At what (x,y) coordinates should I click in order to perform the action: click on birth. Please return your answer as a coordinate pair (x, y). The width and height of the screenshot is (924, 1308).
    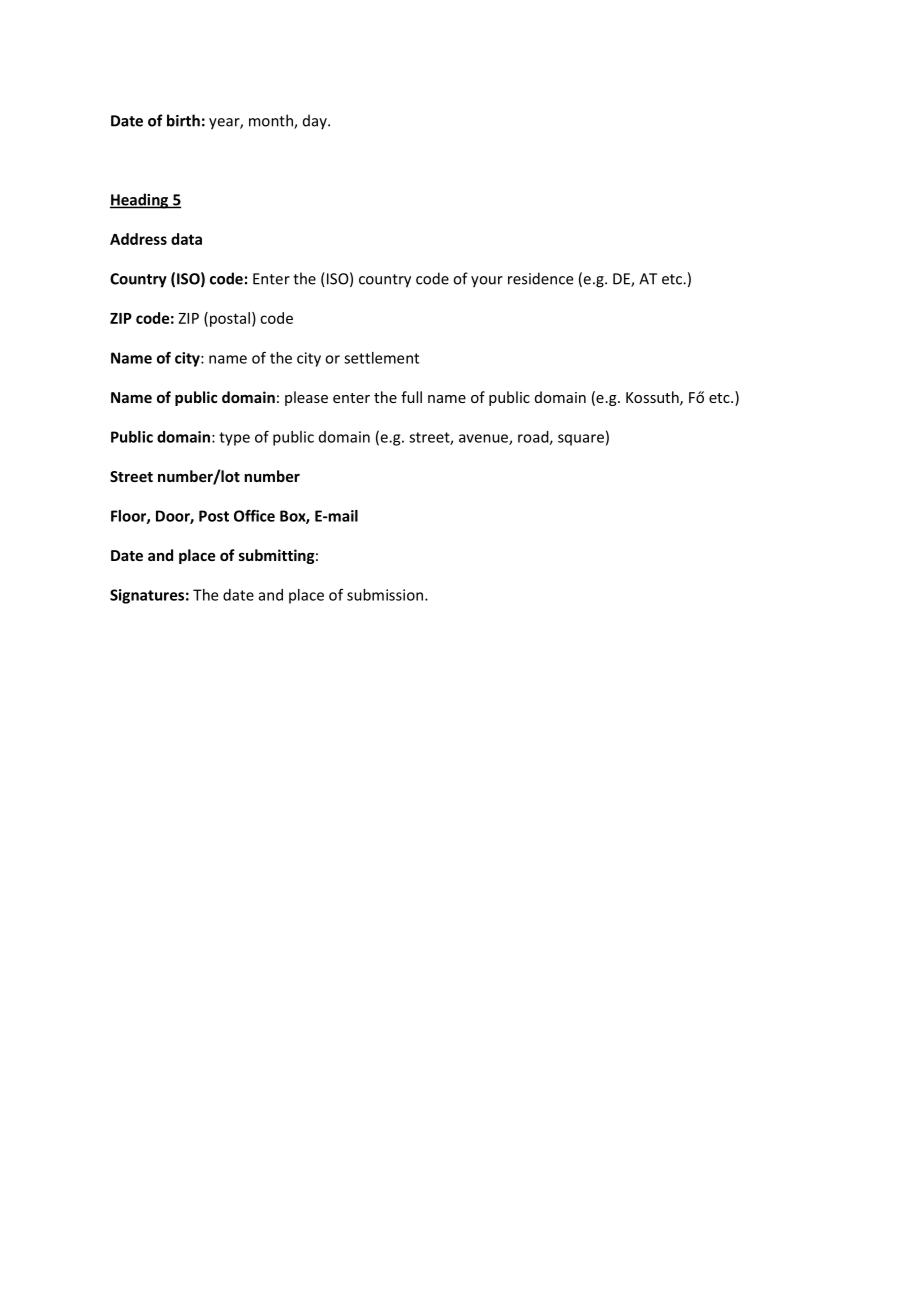
    Looking at the image, I should click on (183, 120).
